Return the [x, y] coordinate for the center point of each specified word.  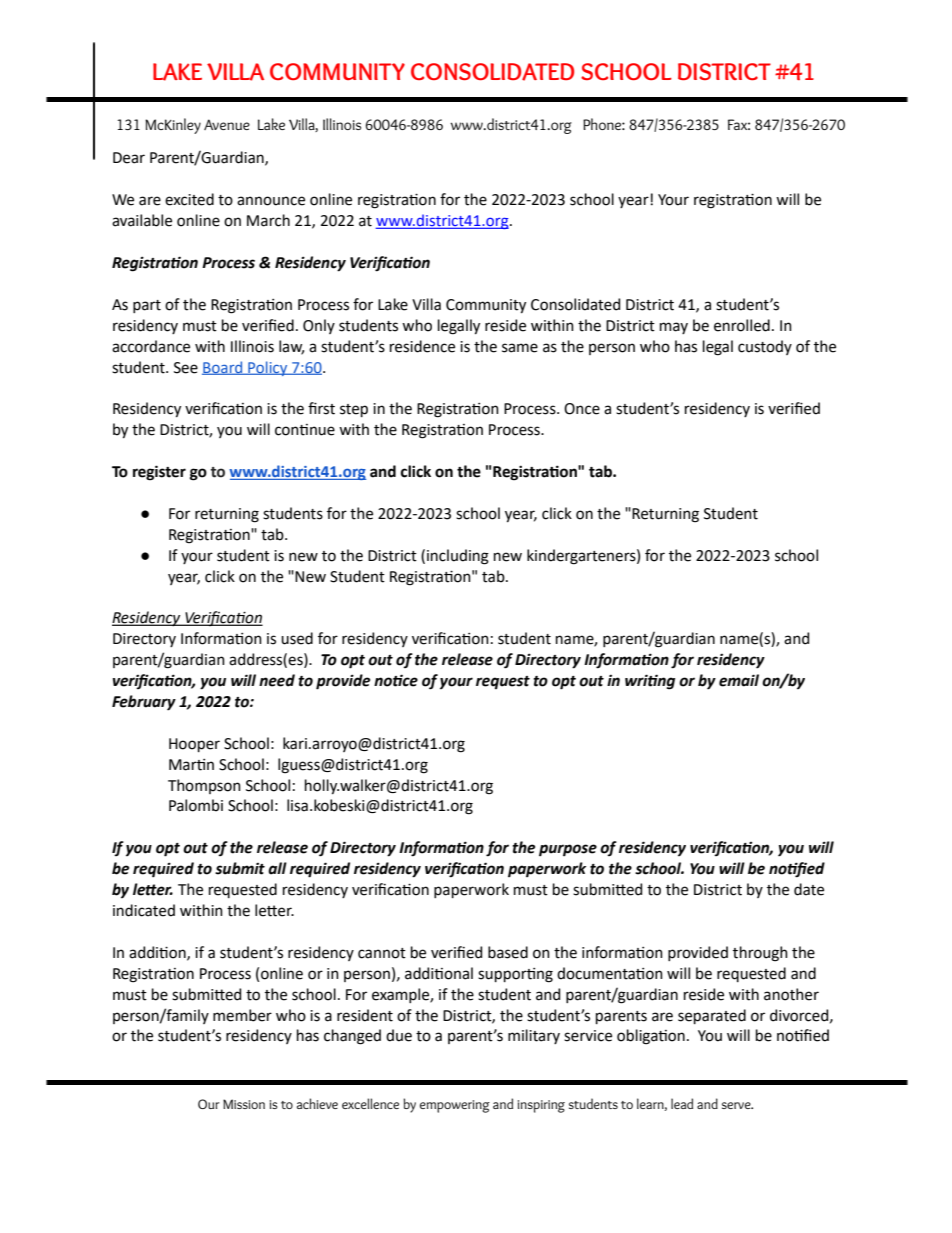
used [297, 638]
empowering [455, 1106]
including [458, 557]
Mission [244, 1104]
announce [271, 201]
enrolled [742, 325]
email [739, 680]
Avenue [227, 124]
